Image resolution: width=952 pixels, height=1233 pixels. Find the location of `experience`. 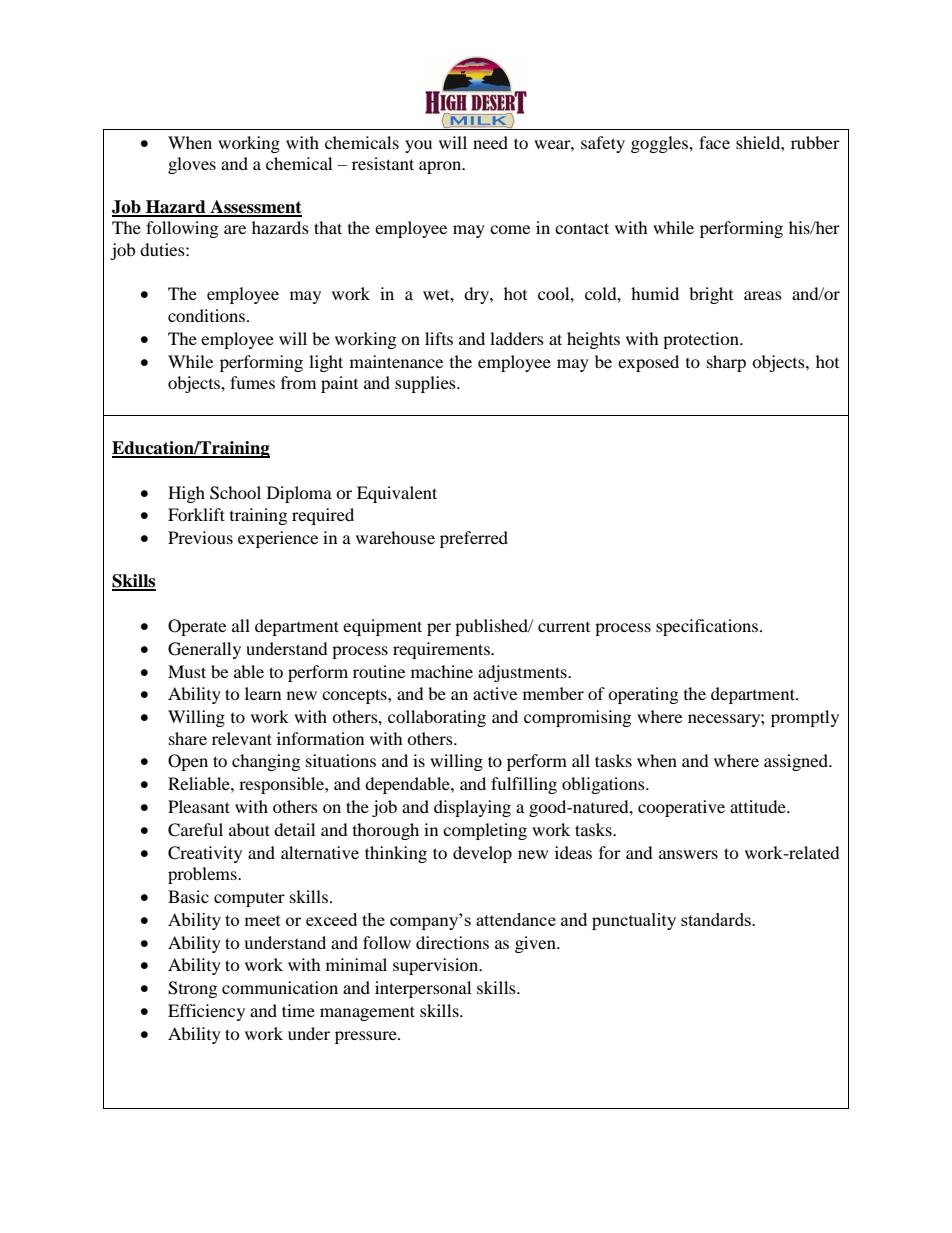

experience is located at coordinates (278, 539).
